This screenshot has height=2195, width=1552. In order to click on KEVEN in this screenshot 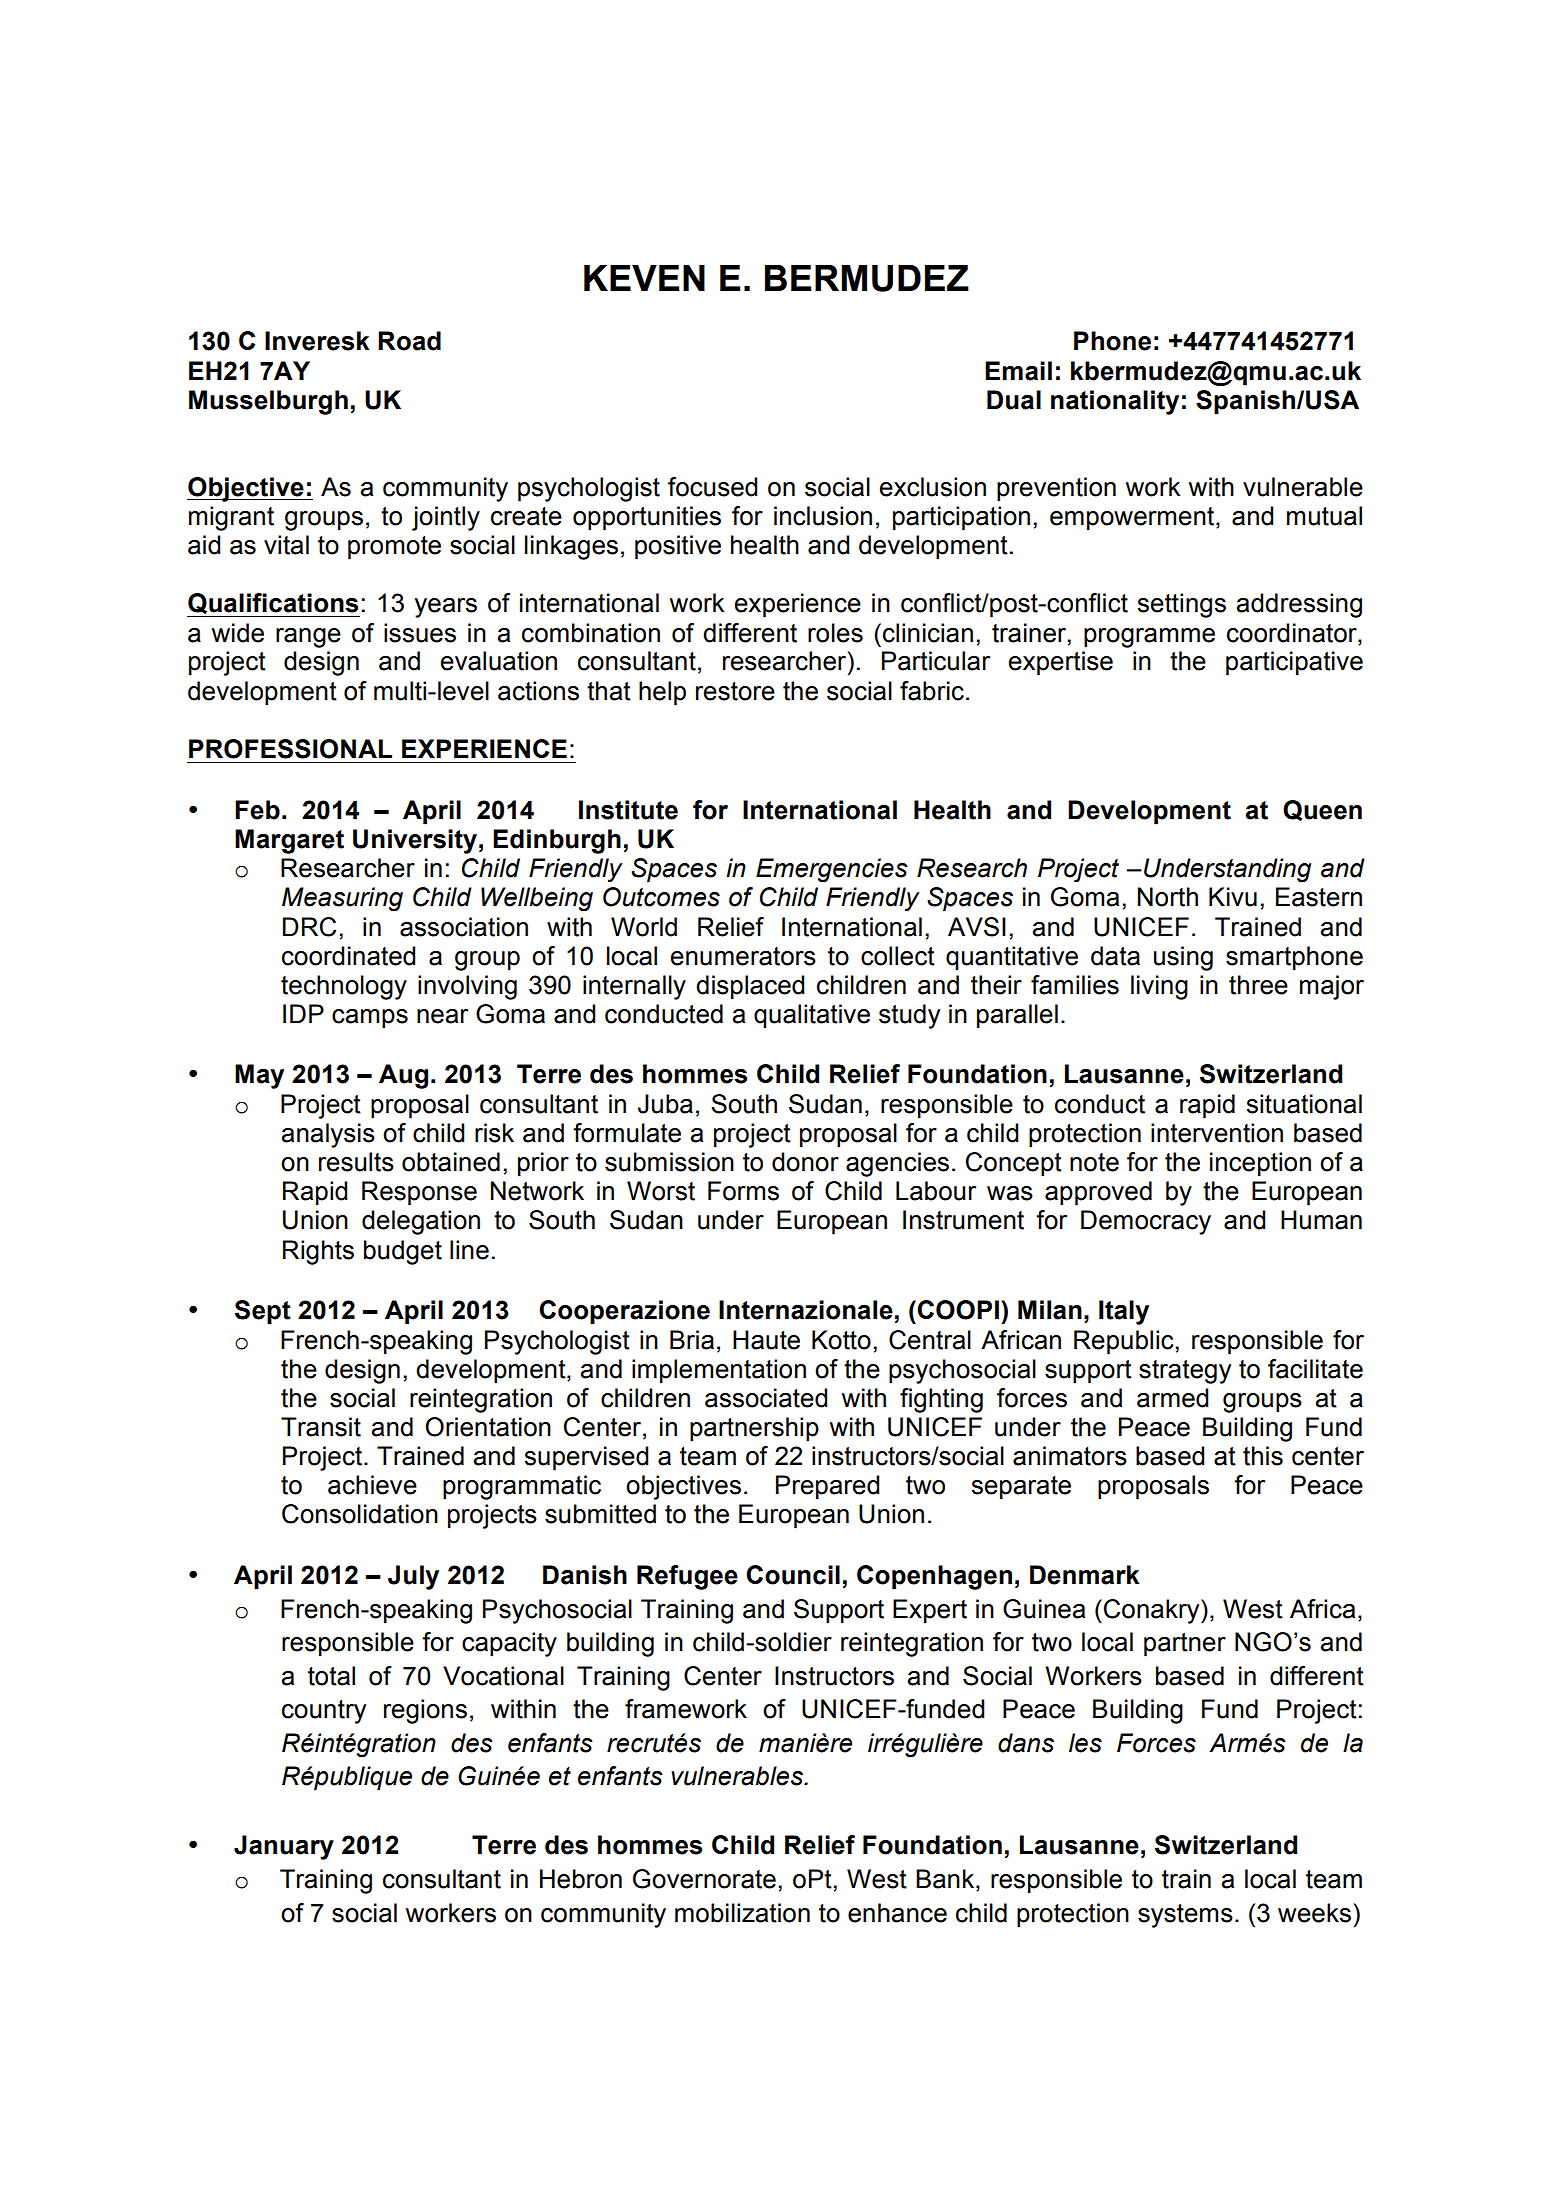, I will do `click(644, 278)`.
